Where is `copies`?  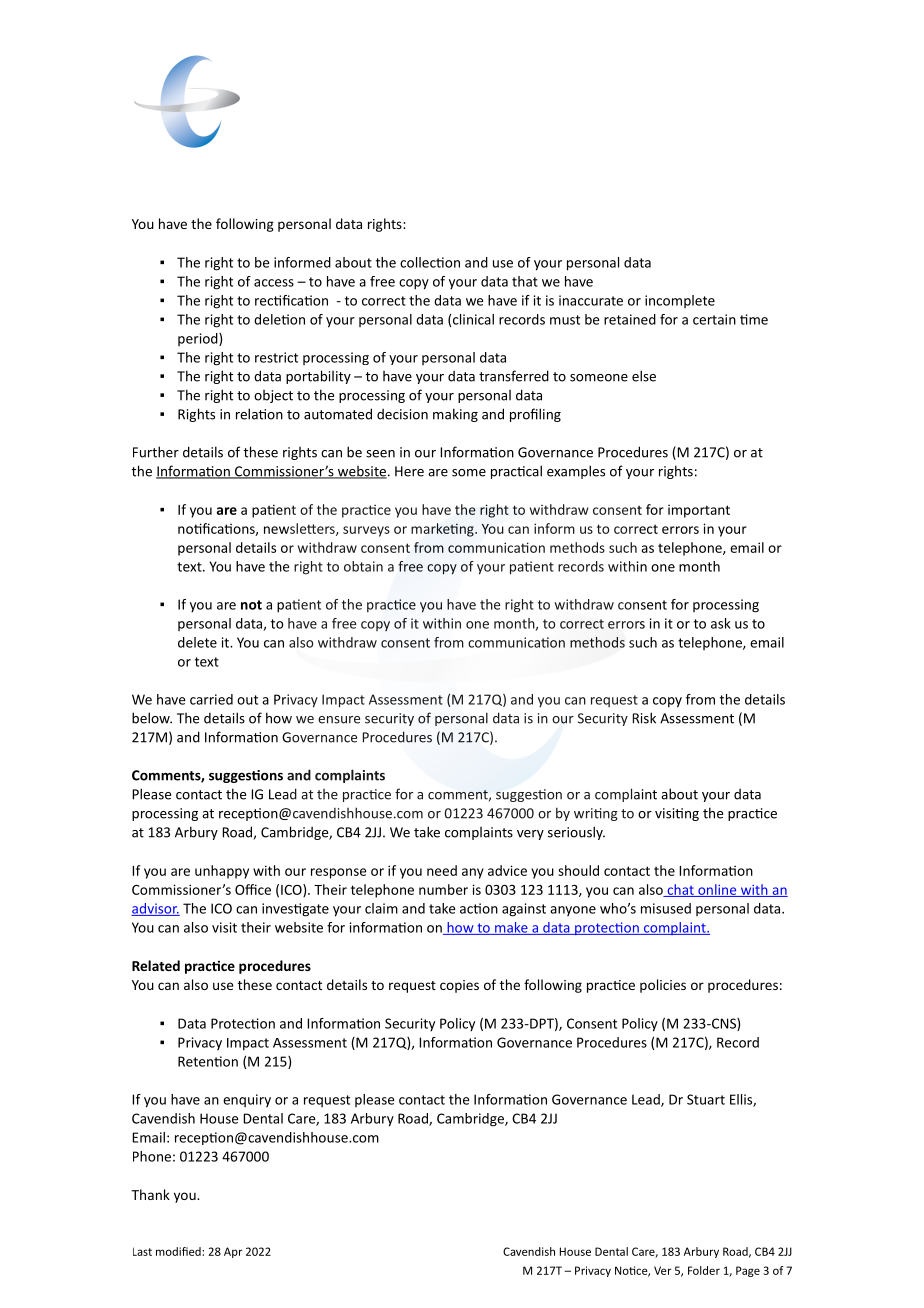
copies is located at coordinates (459, 986).
